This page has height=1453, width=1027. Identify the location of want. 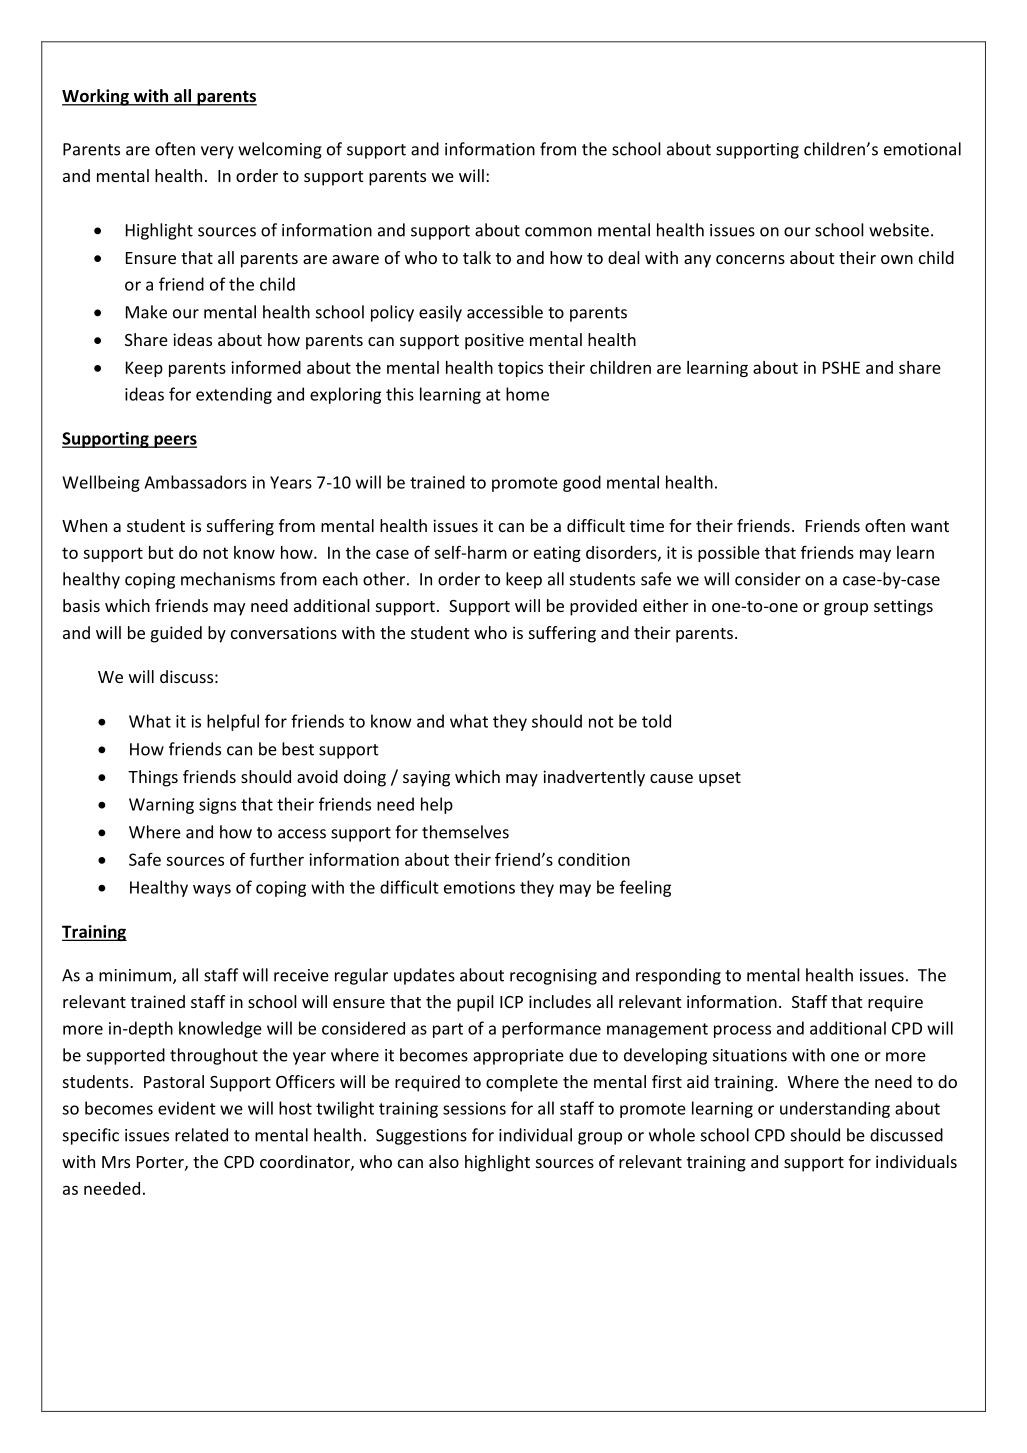
(930, 526).
